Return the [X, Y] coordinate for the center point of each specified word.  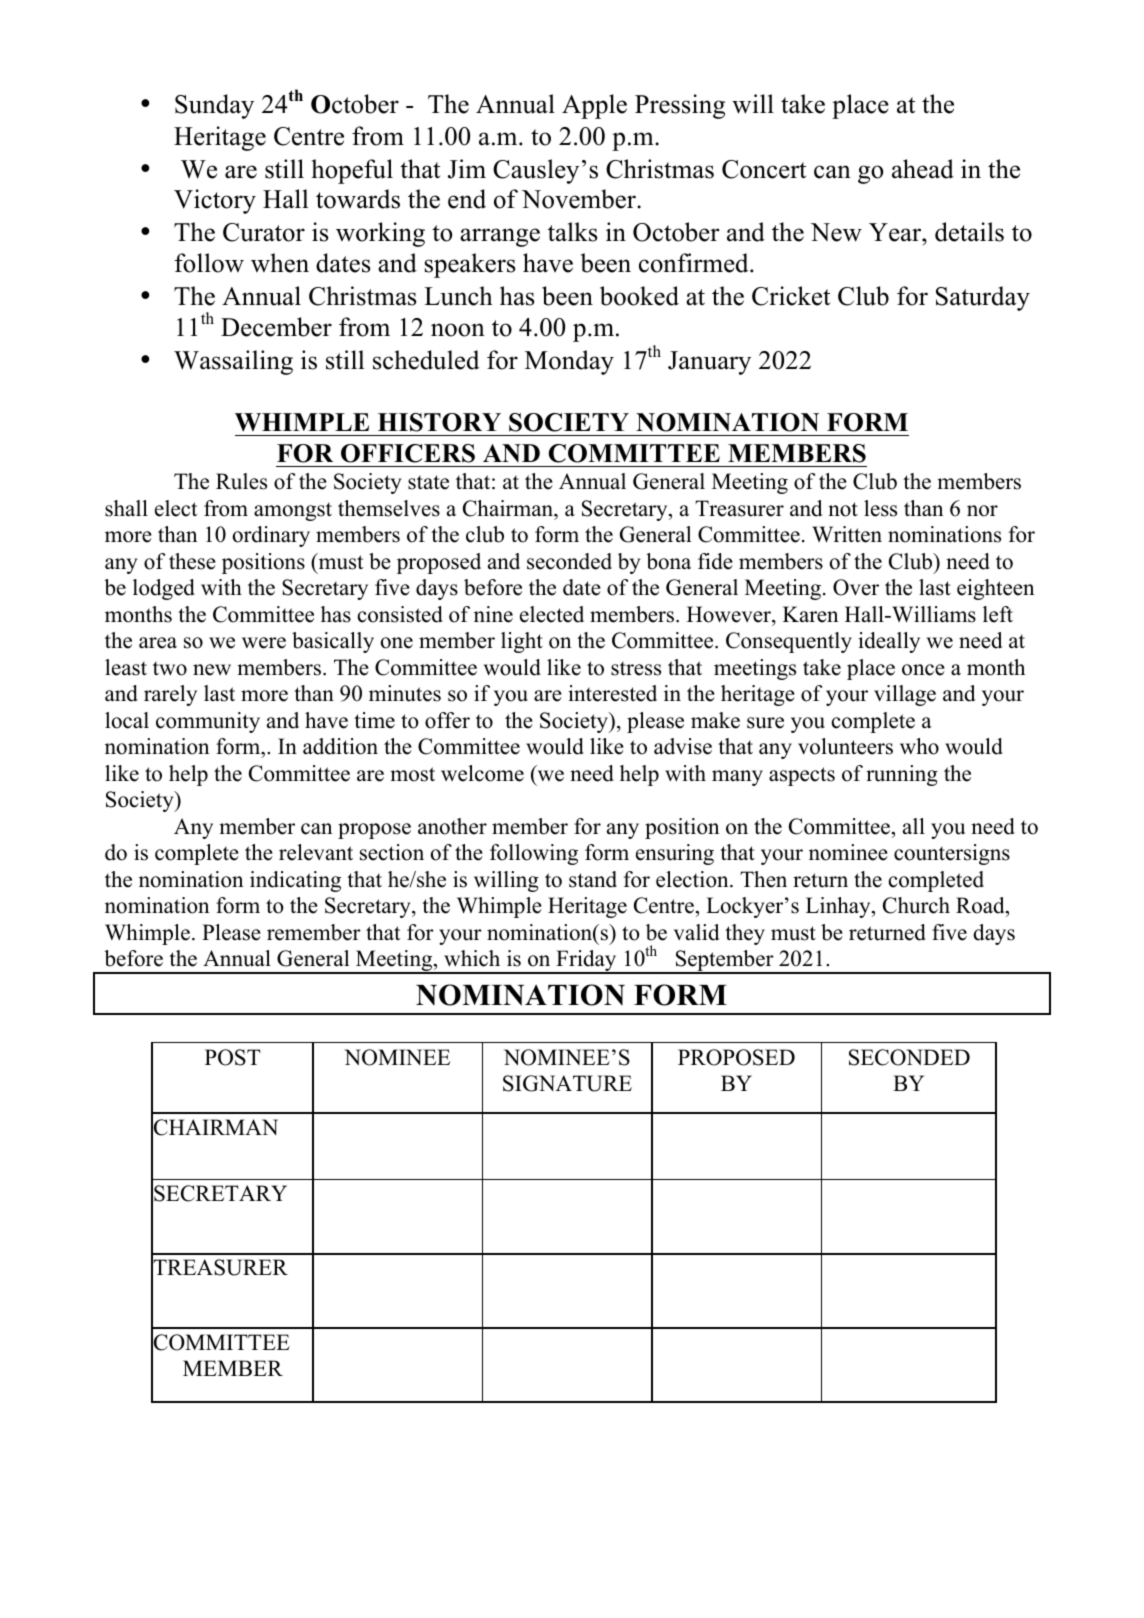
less [880, 508]
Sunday [214, 106]
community [208, 722]
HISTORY [439, 422]
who [919, 746]
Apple [594, 106]
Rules [241, 481]
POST [233, 1057]
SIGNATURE [567, 1083]
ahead [923, 169]
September [725, 962]
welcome [482, 773]
